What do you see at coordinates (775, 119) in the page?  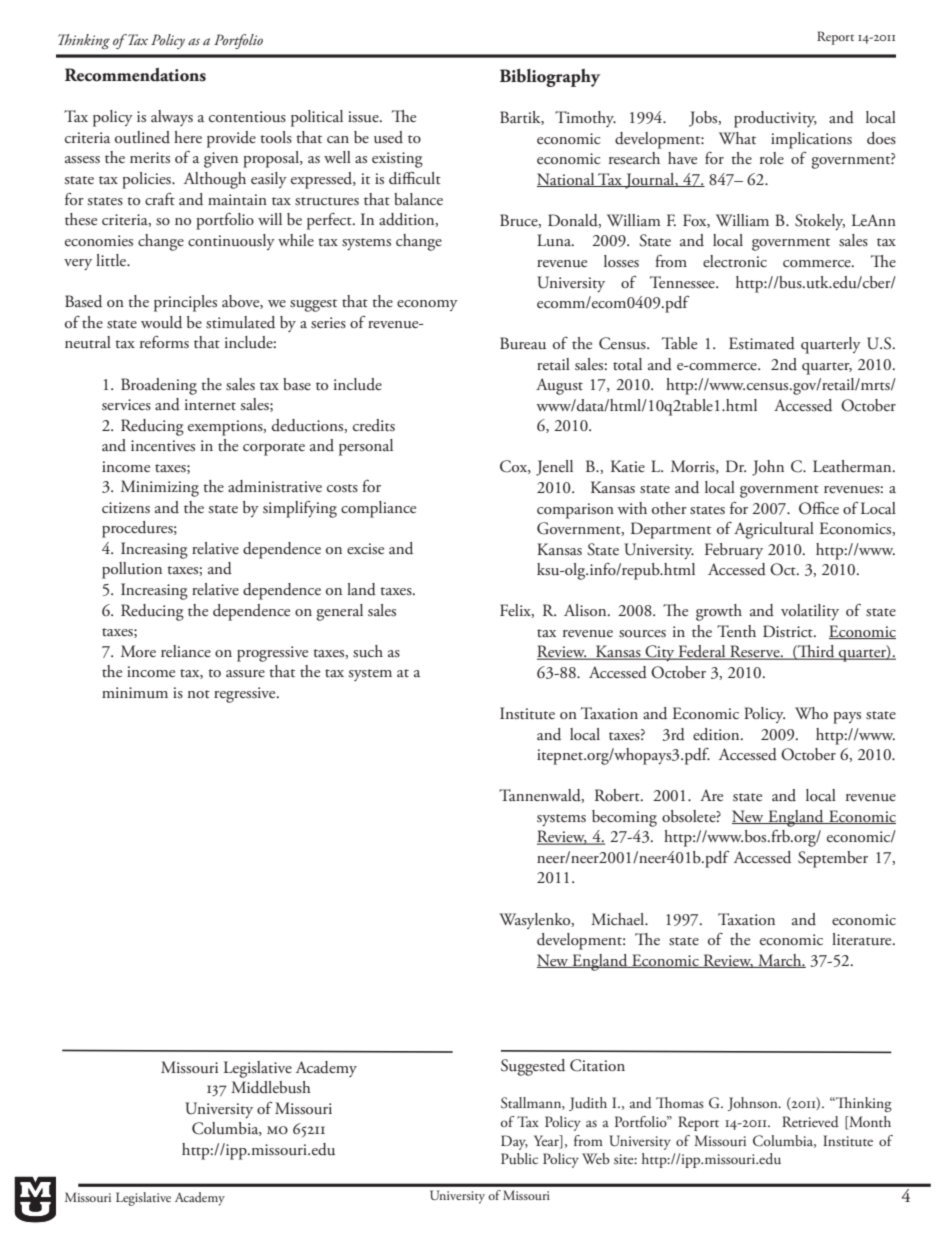 I see `productivity` at bounding box center [775, 119].
